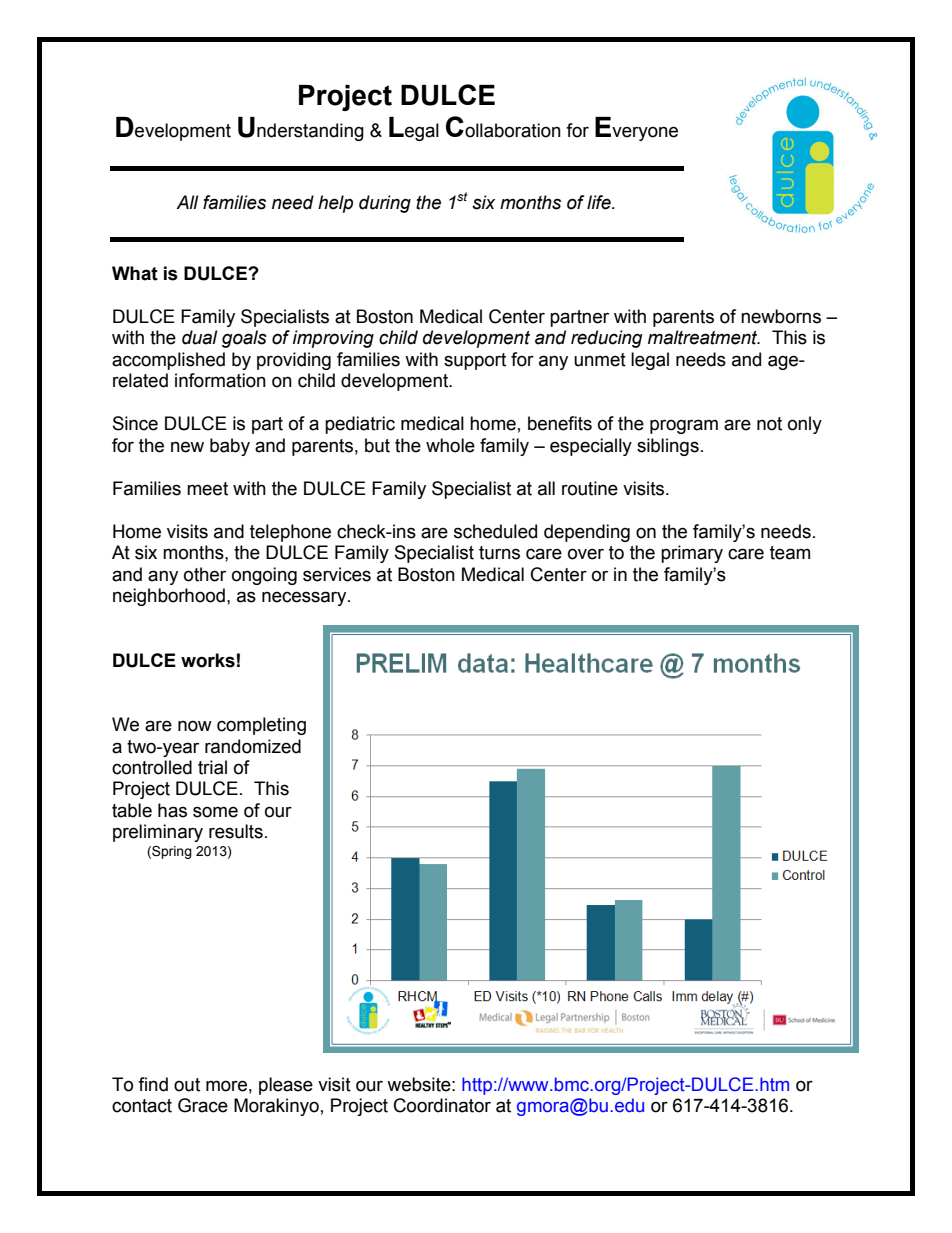 The image size is (952, 1233). What do you see at coordinates (215, 812) in the image?
I see `some` at bounding box center [215, 812].
